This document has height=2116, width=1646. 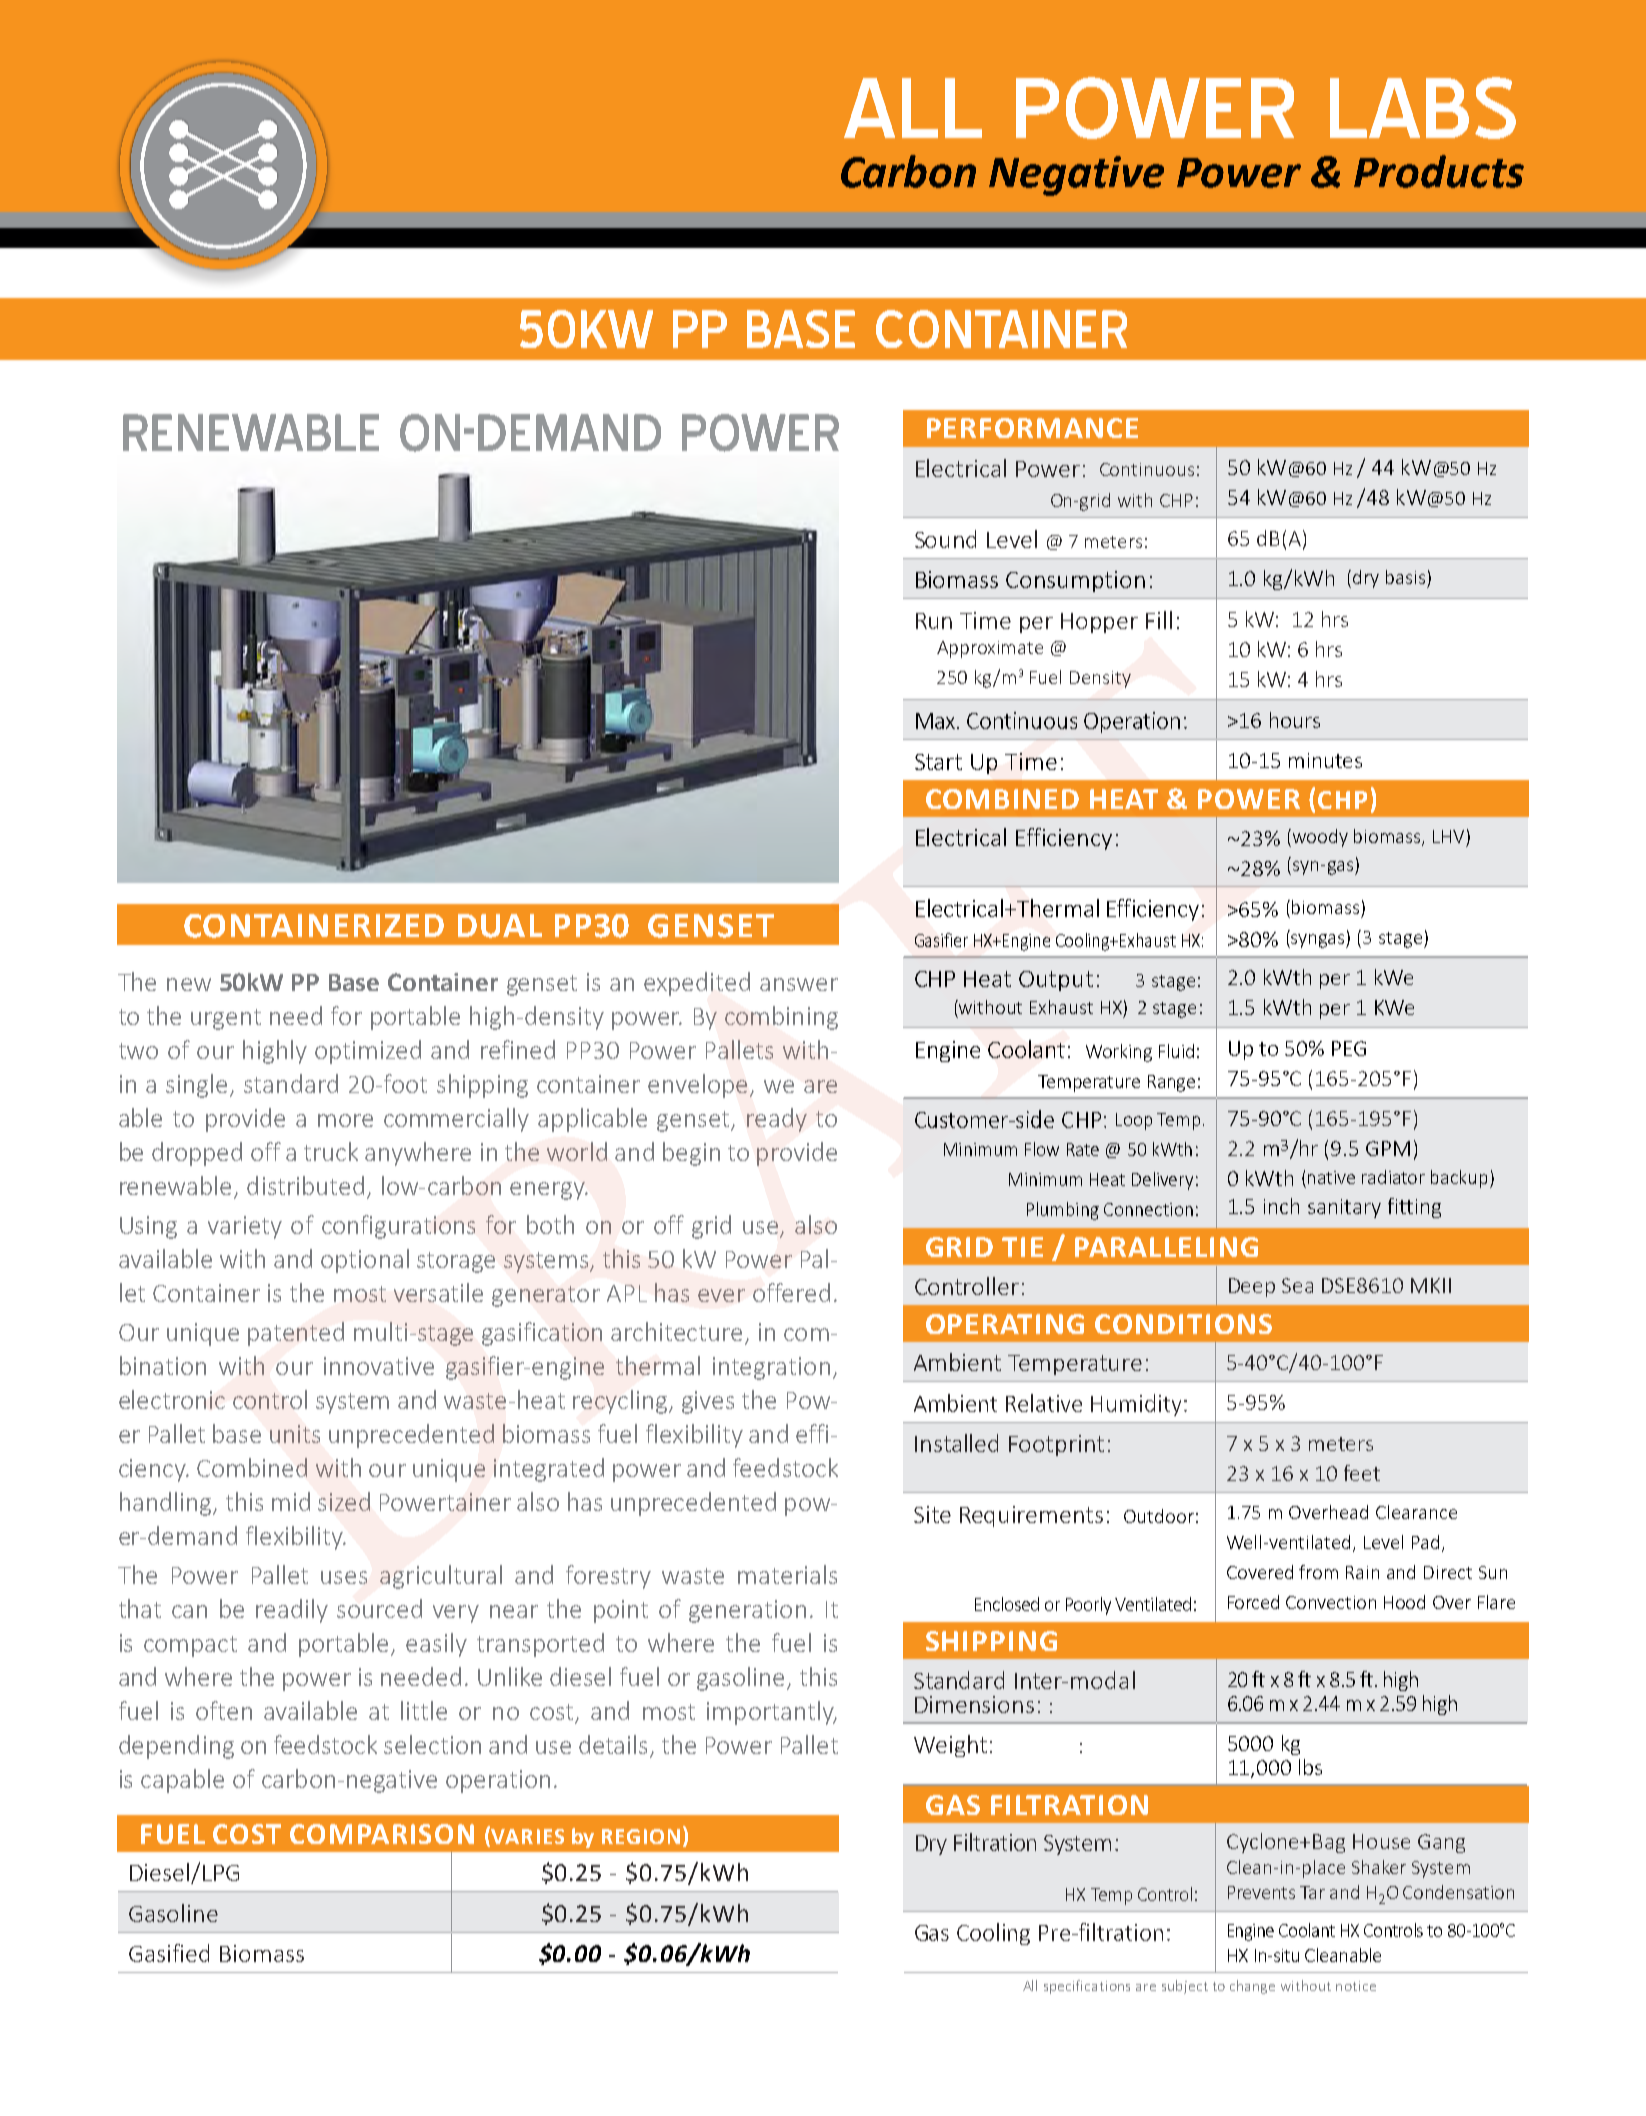 What do you see at coordinates (1405, 577) in the document?
I see `basis` at bounding box center [1405, 577].
